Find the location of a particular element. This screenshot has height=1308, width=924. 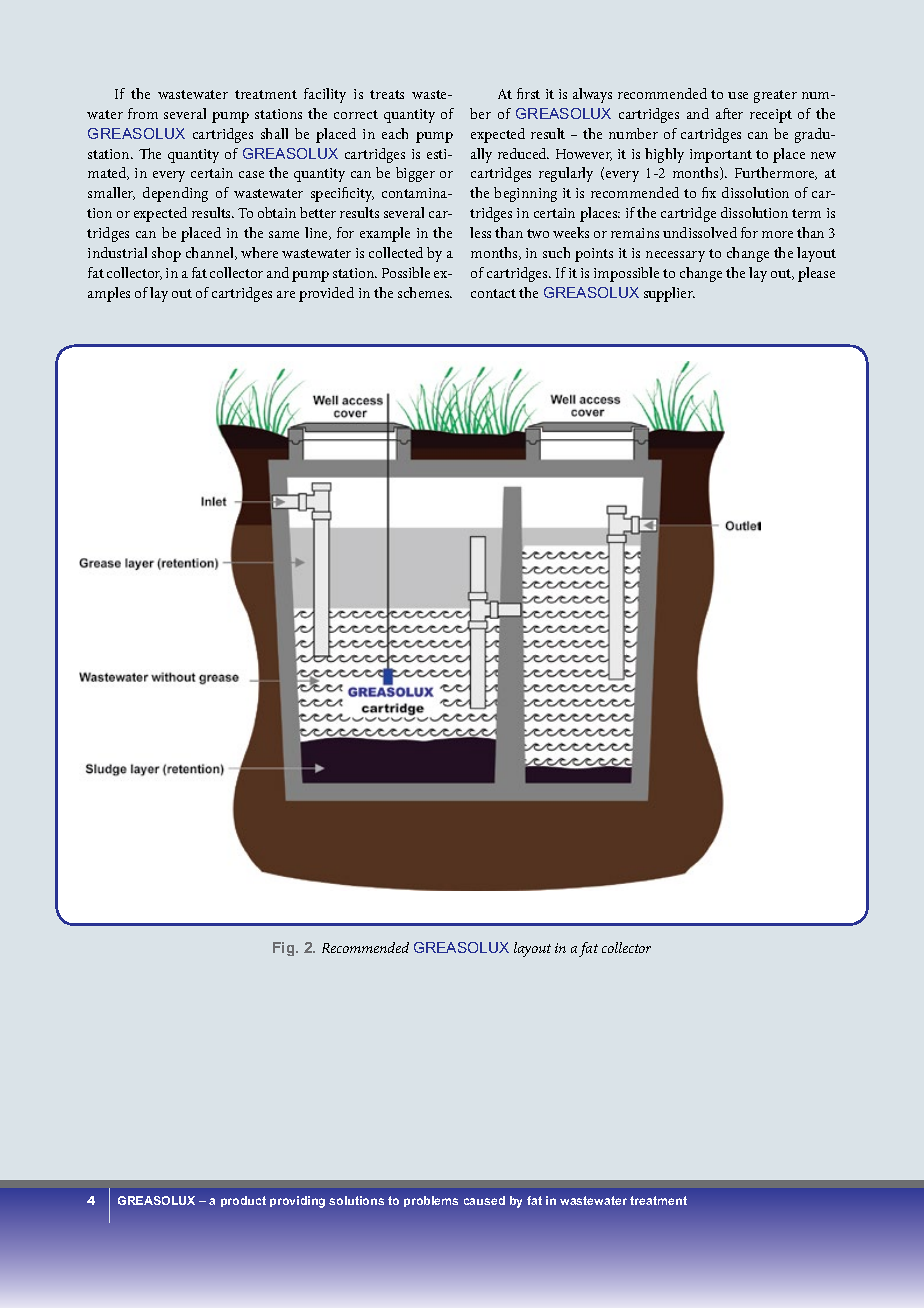

product is located at coordinates (243, 1201).
